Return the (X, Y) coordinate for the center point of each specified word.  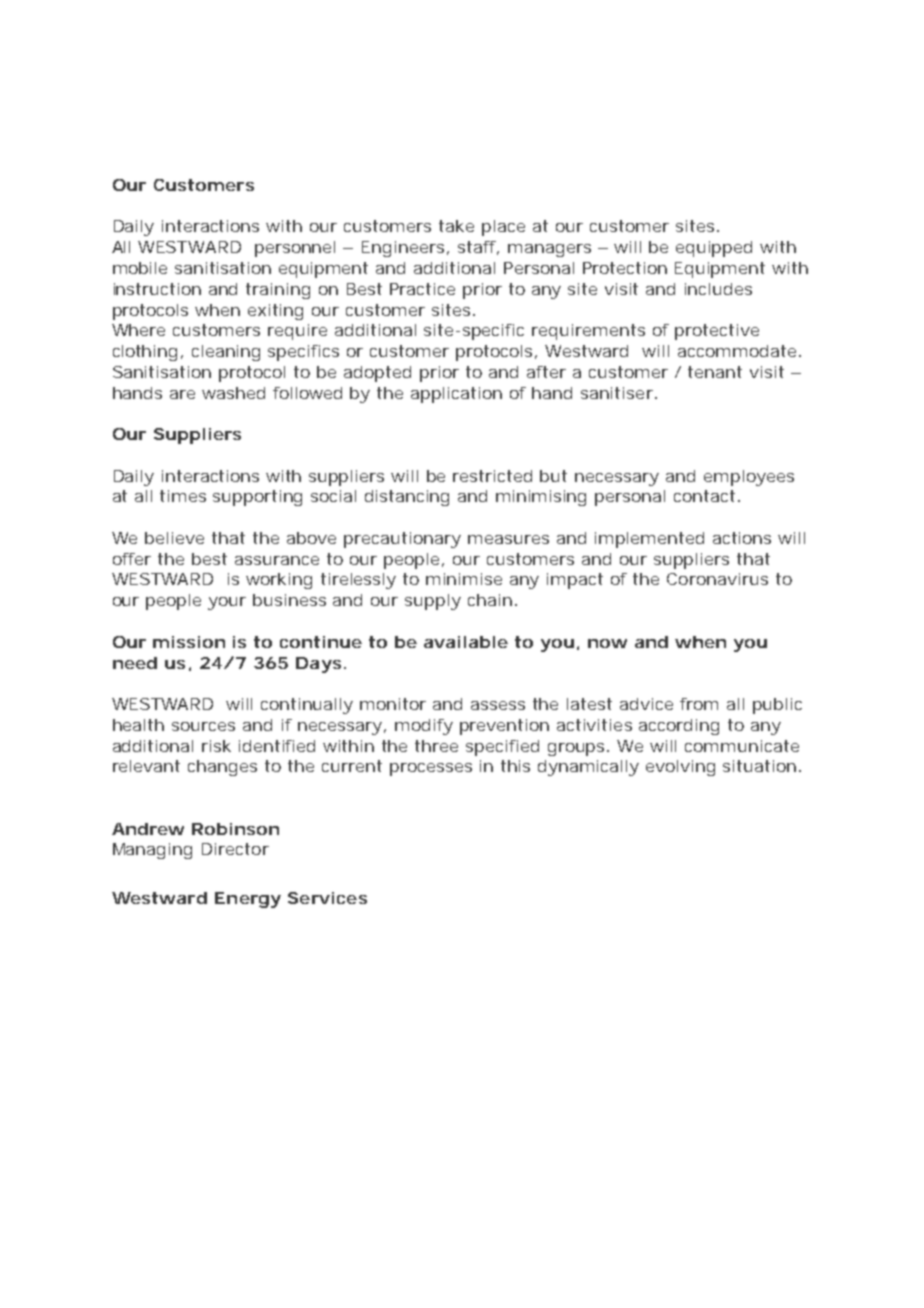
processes (431, 769)
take (456, 226)
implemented (649, 540)
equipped (714, 249)
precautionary (402, 540)
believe (174, 538)
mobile (140, 268)
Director (235, 849)
